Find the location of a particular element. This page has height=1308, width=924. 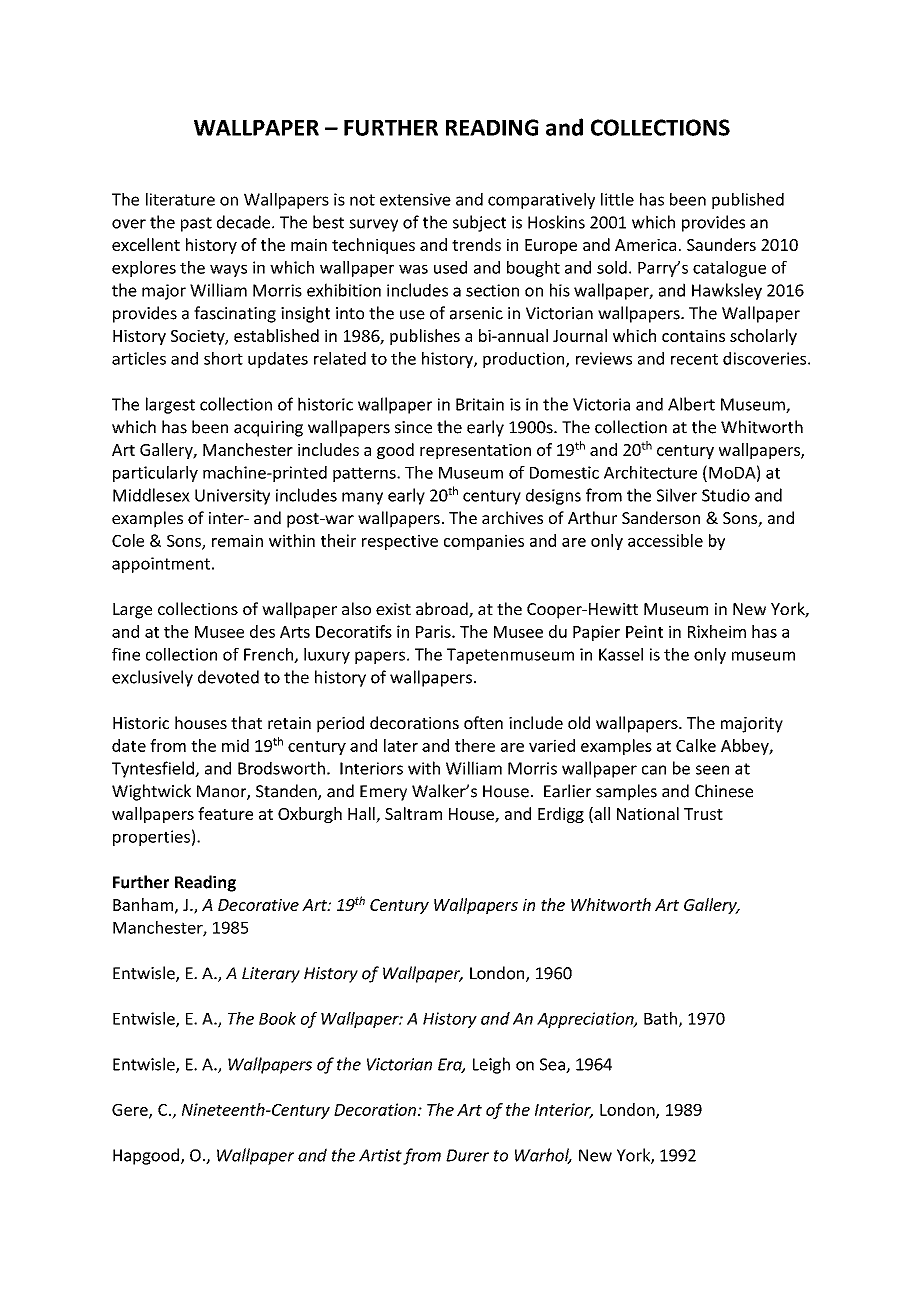

appointment is located at coordinates (161, 565).
